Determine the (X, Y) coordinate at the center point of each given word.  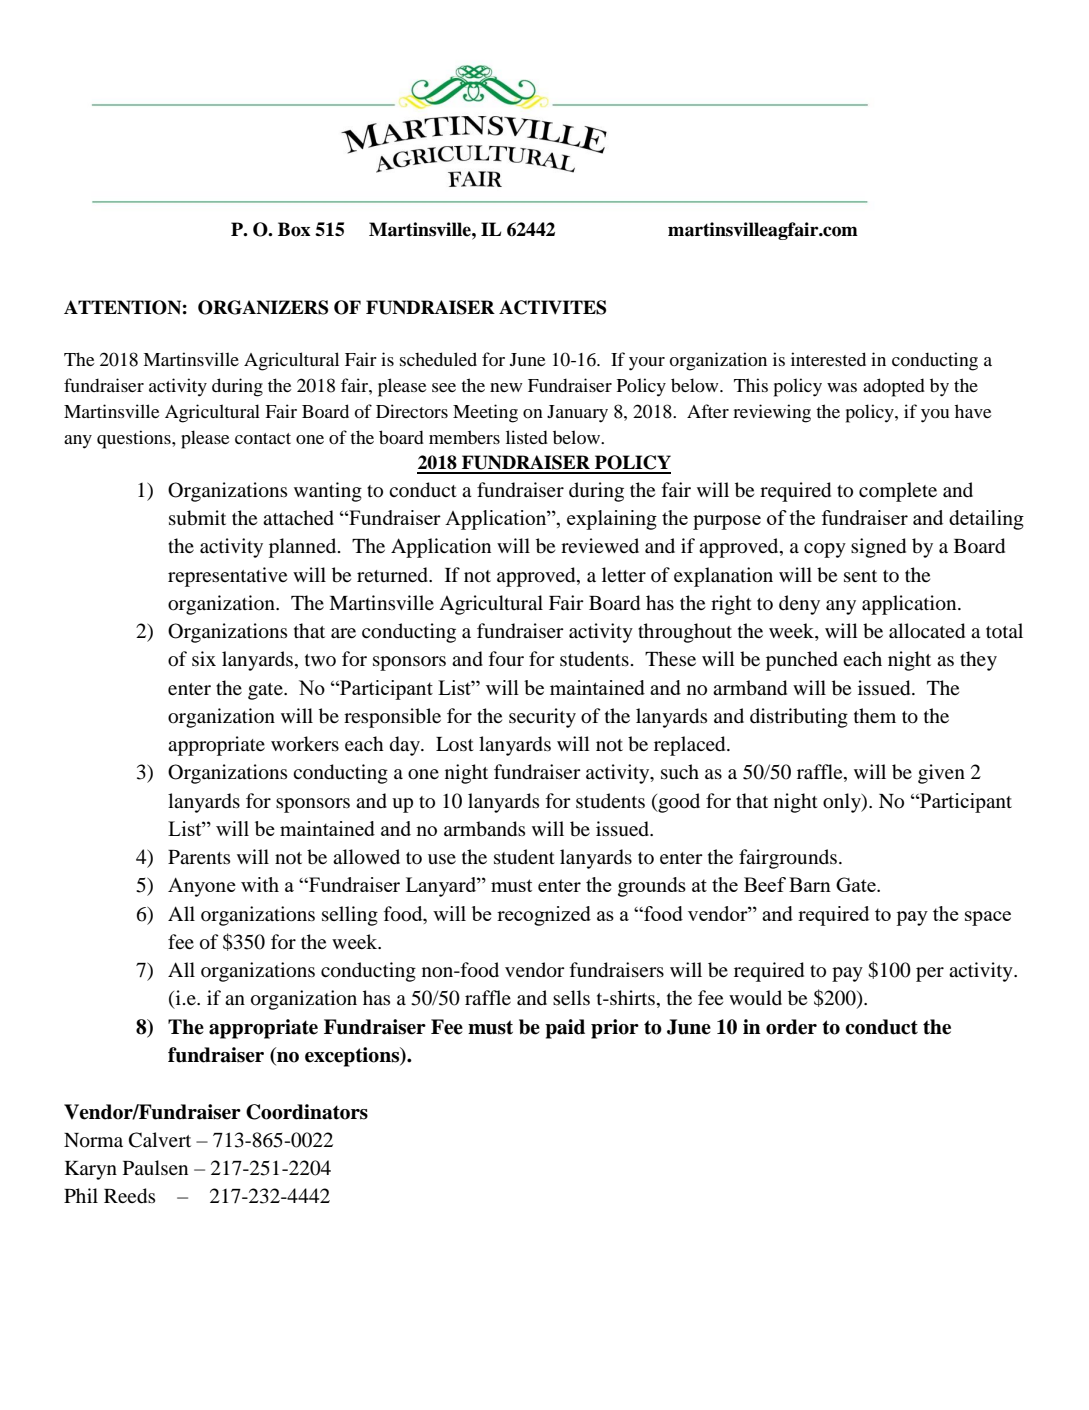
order (791, 1027)
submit (197, 518)
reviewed (600, 545)
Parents (199, 857)
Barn (810, 884)
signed (878, 548)
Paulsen (155, 1167)
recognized (544, 916)
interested (828, 359)
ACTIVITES (552, 307)
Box (294, 229)
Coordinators (307, 1112)
